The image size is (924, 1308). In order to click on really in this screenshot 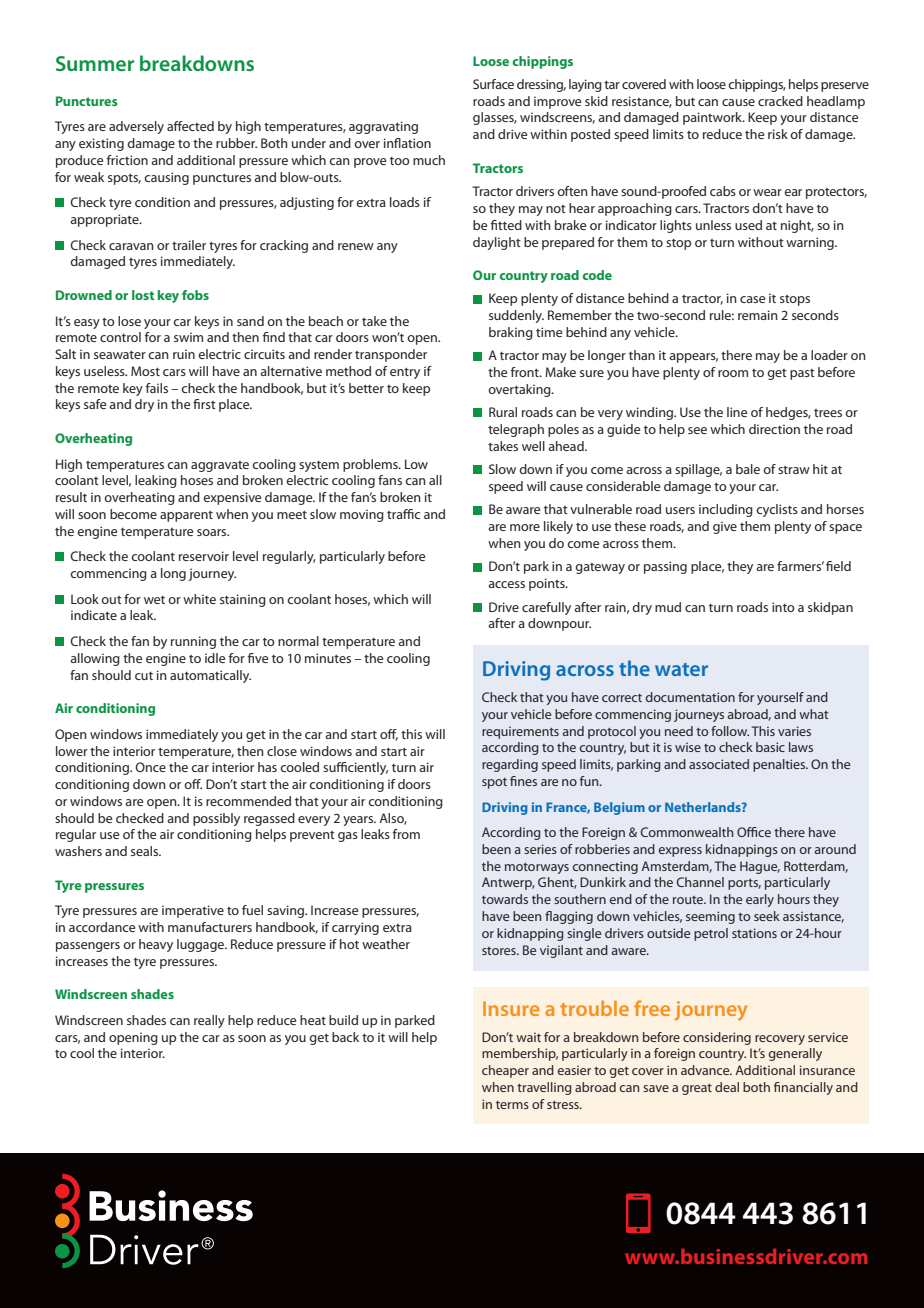, I will do `click(209, 1021)`.
